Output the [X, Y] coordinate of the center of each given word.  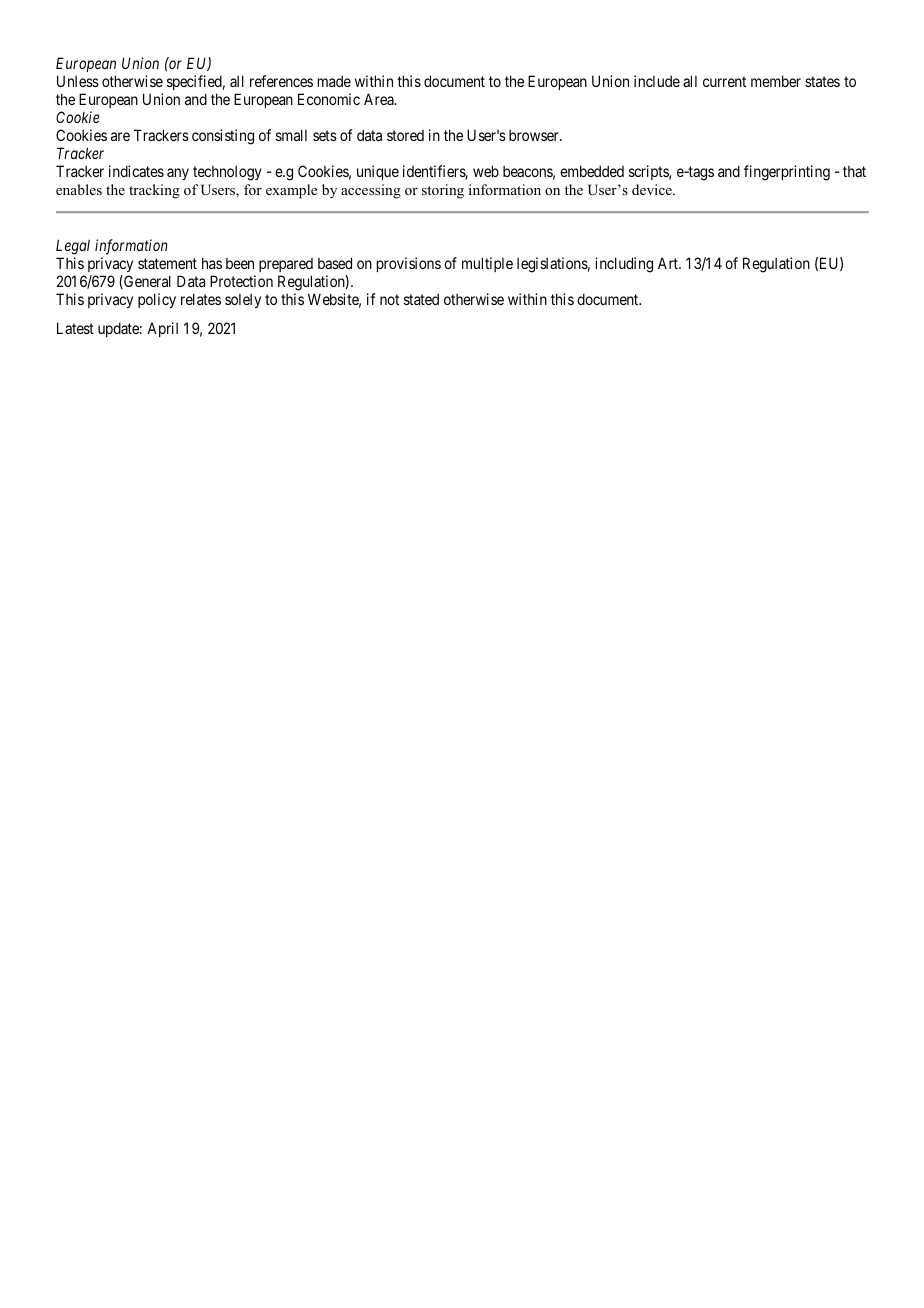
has [212, 263]
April [162, 329]
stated [421, 299]
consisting [223, 137]
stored [405, 135]
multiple [487, 264]
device [653, 189]
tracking [154, 191]
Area [380, 99]
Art [669, 263]
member [776, 81]
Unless [78, 81]
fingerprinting [787, 173]
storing [443, 191]
